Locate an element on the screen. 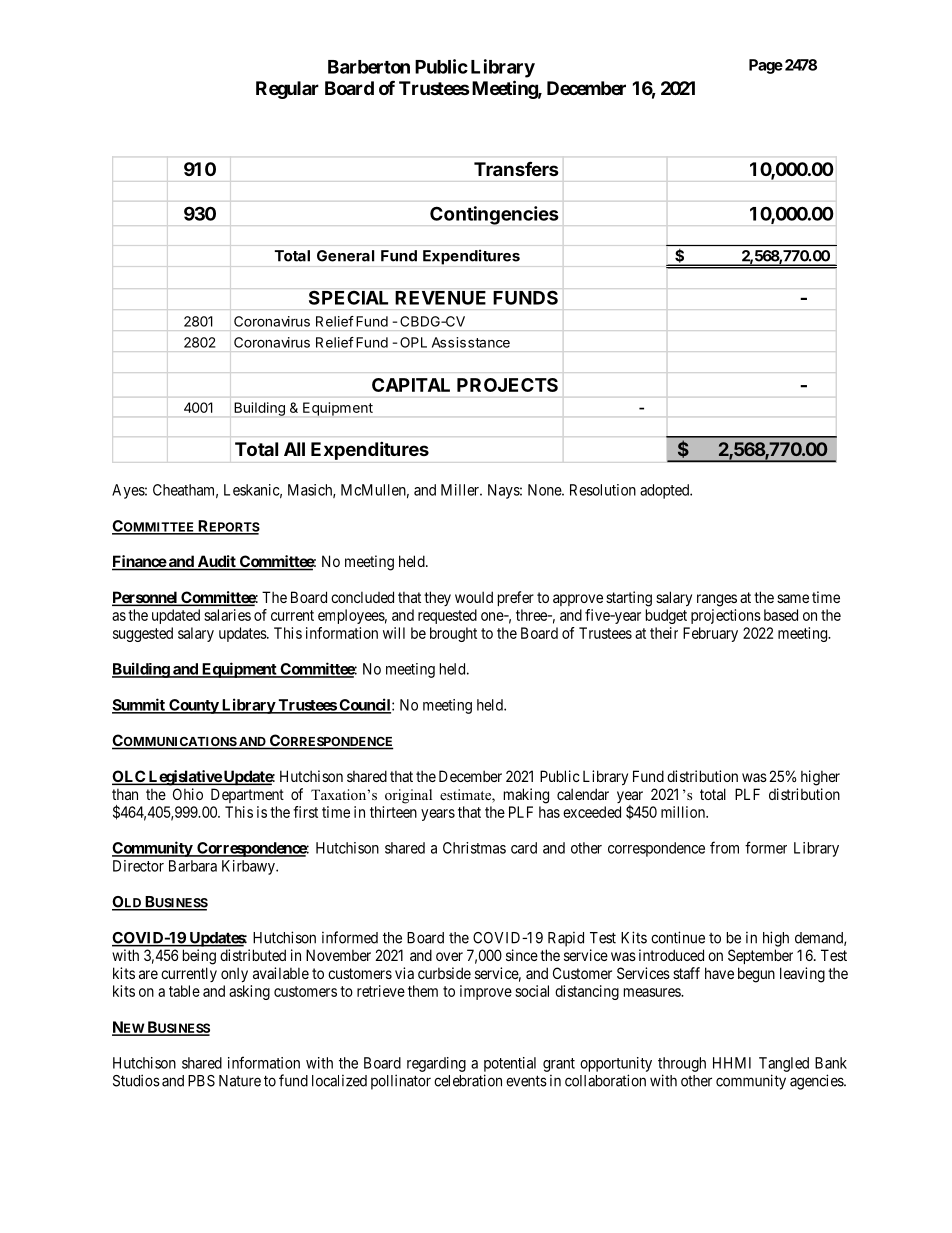  REVENUE is located at coordinates (440, 298).
